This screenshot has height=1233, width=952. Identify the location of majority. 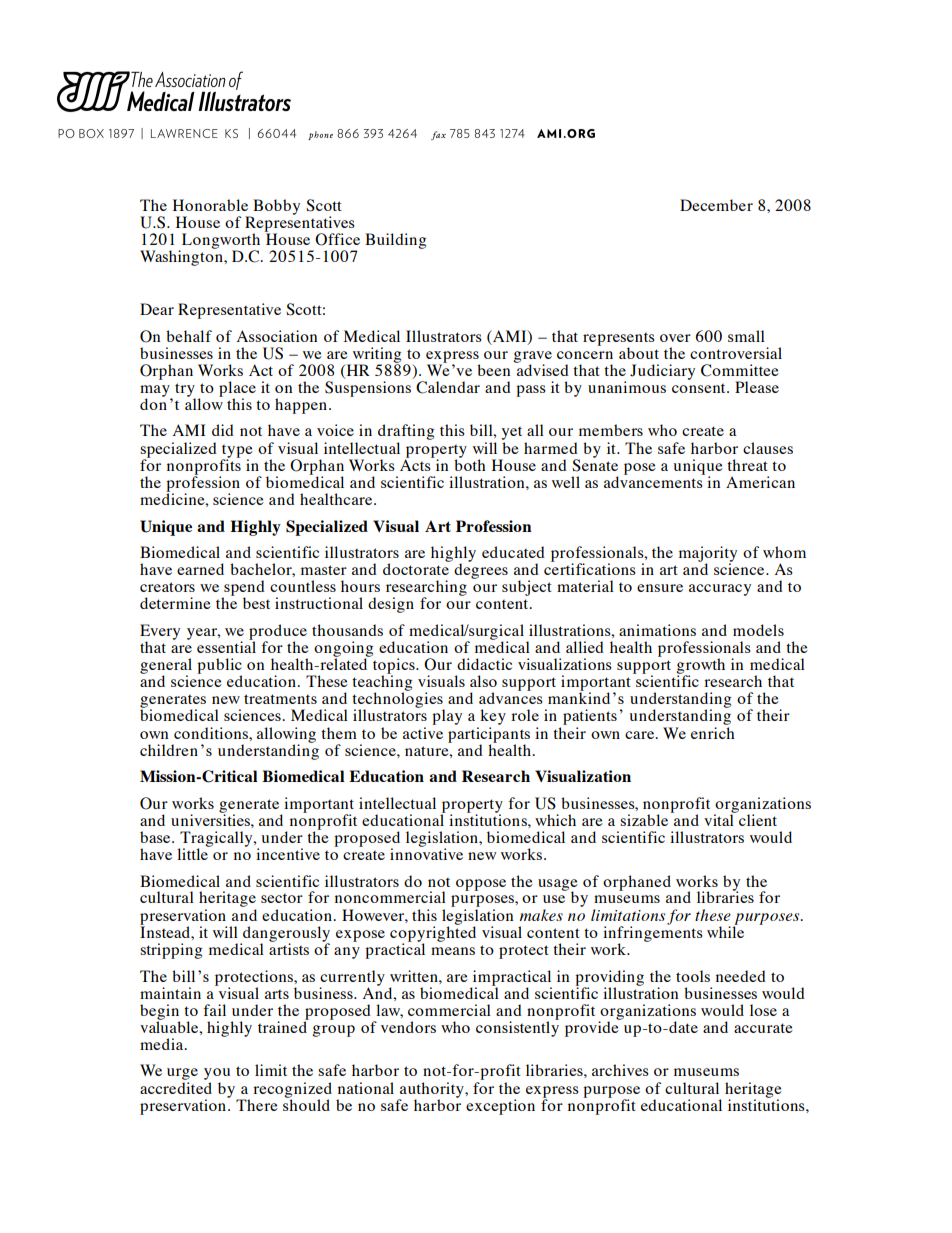
(708, 555).
